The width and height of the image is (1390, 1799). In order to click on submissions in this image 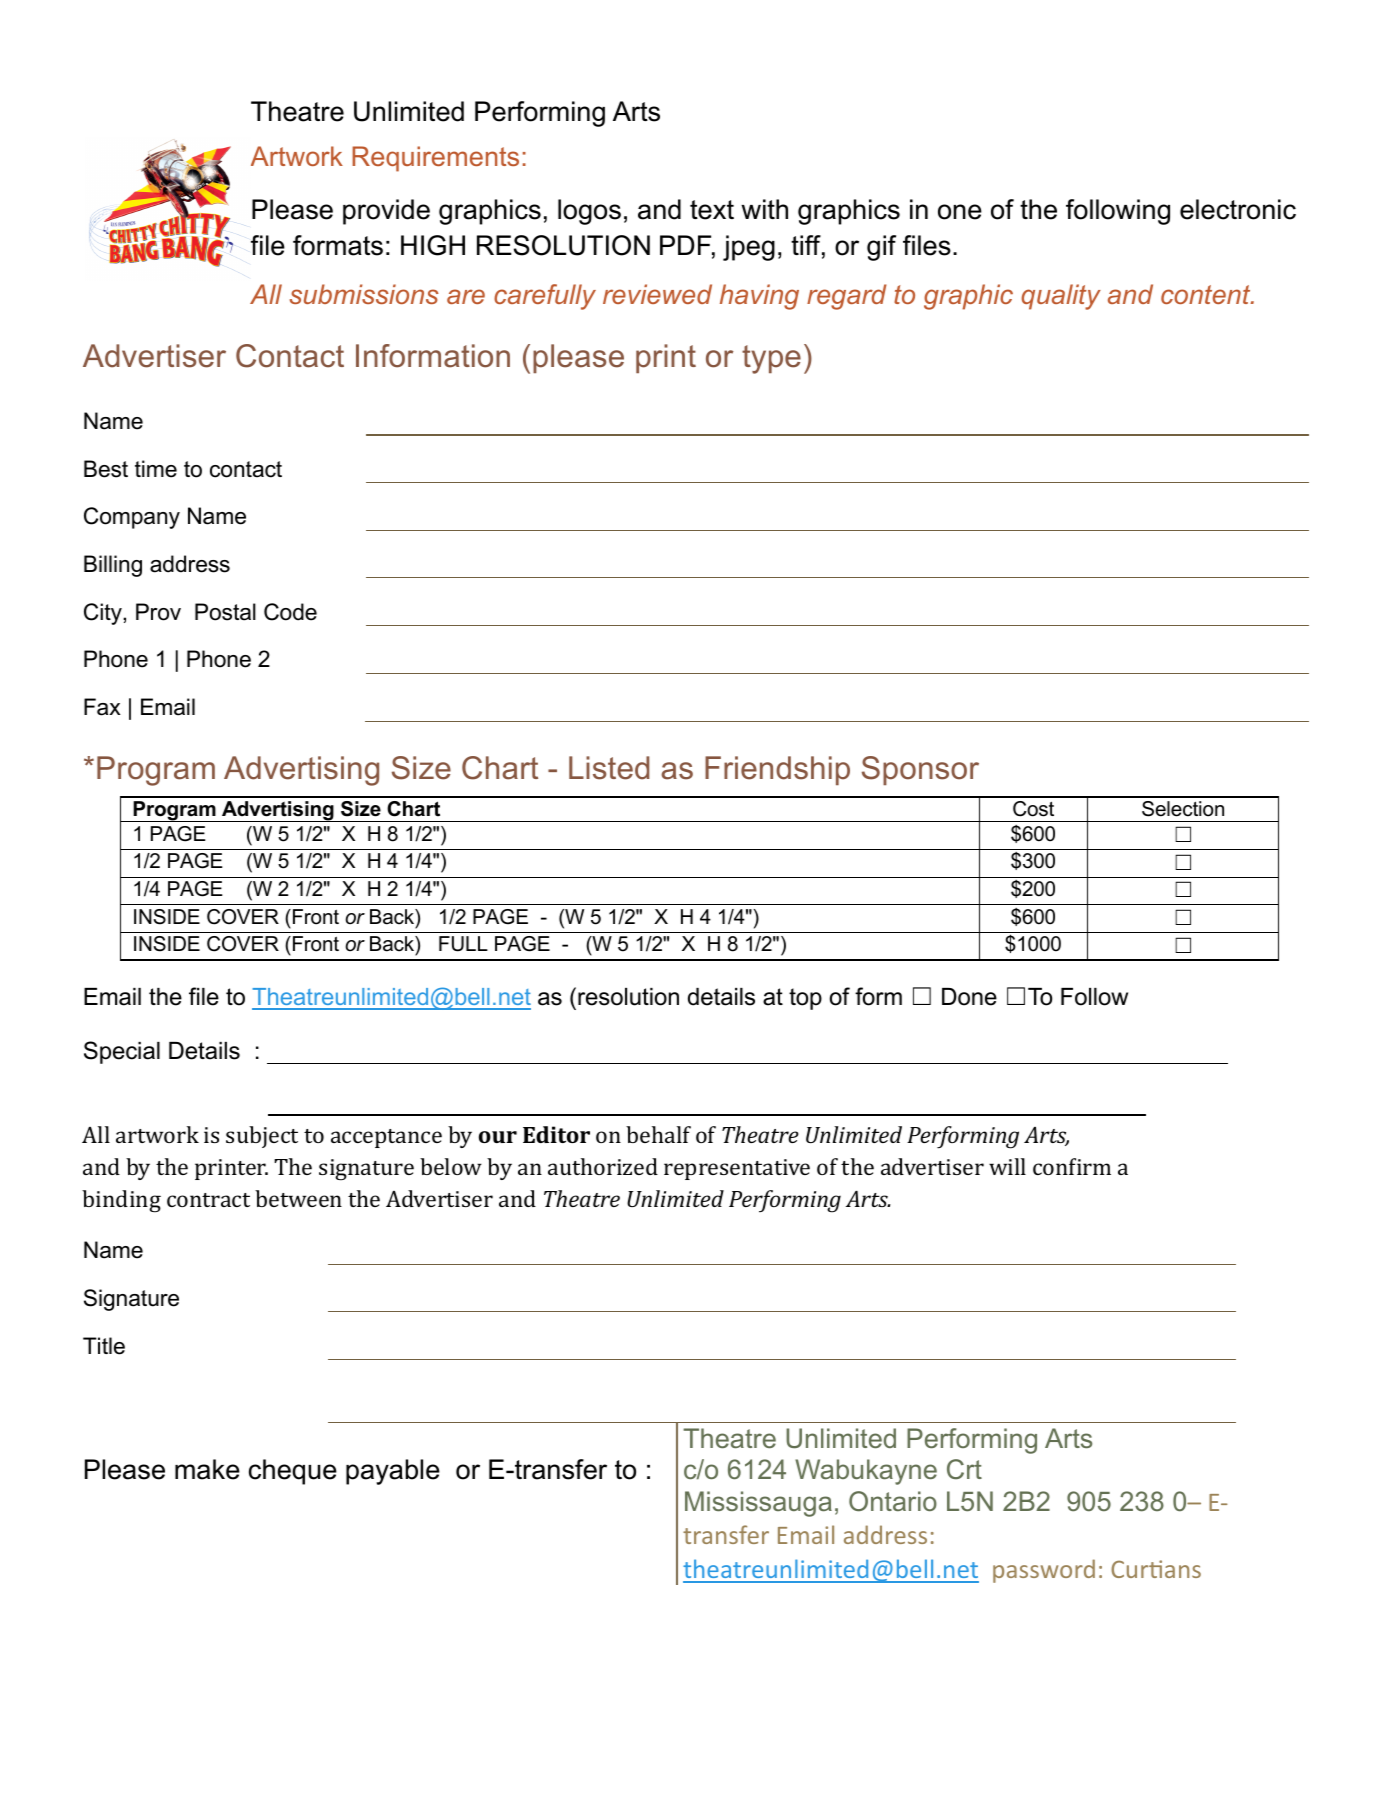, I will do `click(364, 294)`.
